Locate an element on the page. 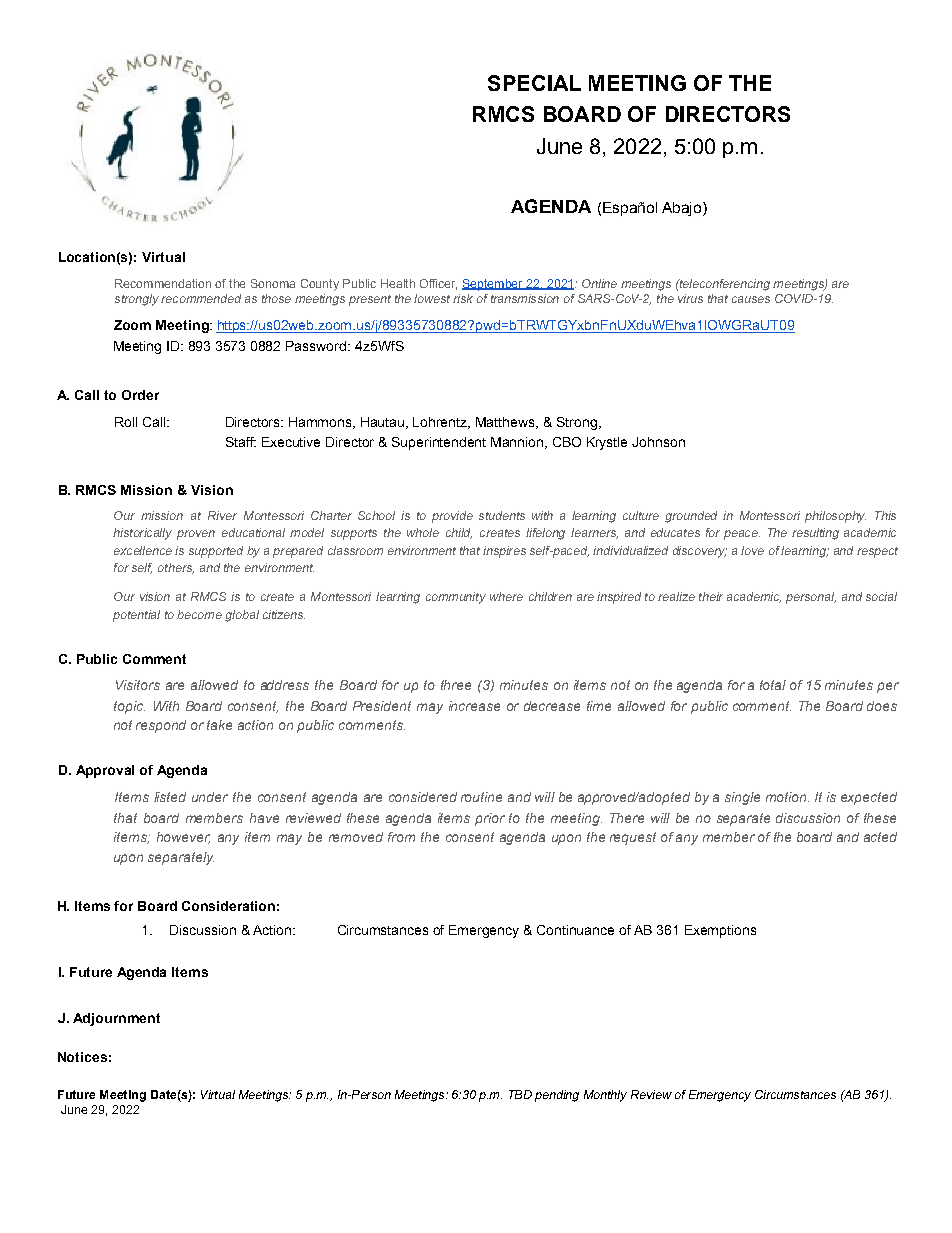 The height and width of the document is (1233, 952). Adjournment is located at coordinates (116, 1019).
